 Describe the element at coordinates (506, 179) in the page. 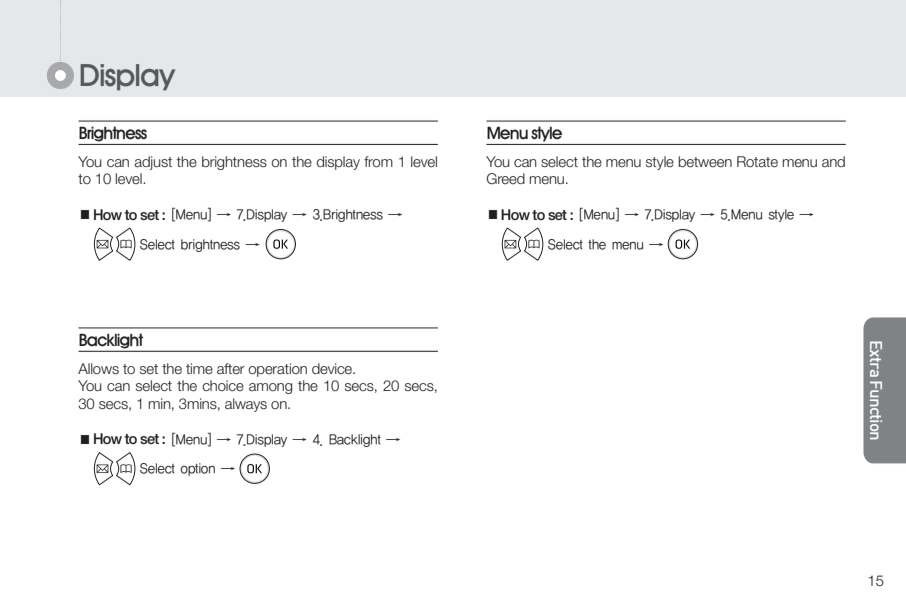

I see `Greed` at that location.
